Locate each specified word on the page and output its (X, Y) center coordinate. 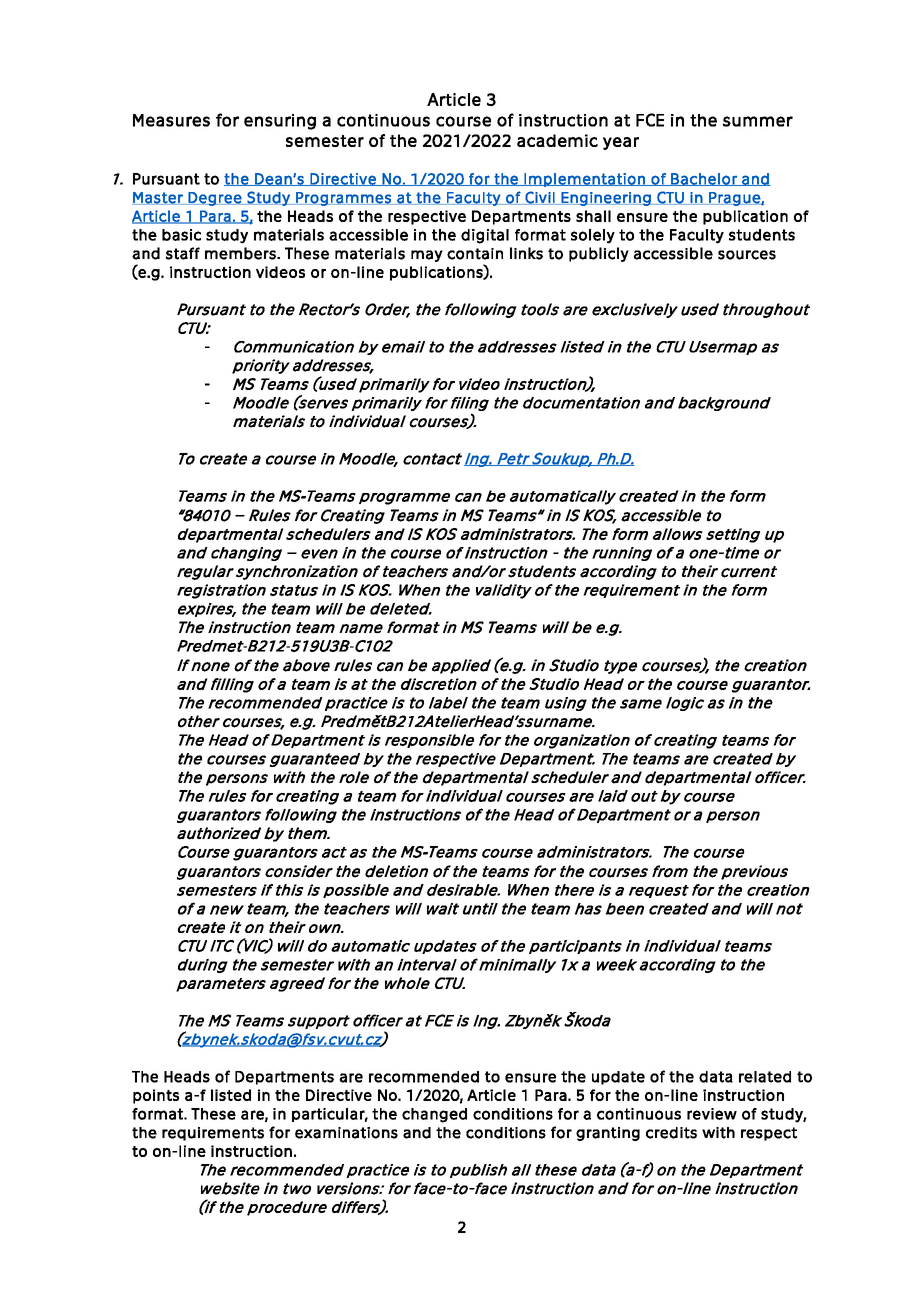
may (427, 256)
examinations (346, 1133)
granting (608, 1134)
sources (747, 255)
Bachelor (704, 179)
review (712, 1114)
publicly (599, 254)
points (156, 1096)
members (241, 253)
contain (475, 254)
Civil (540, 198)
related (765, 1077)
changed (434, 1115)
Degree (215, 199)
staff (183, 253)
